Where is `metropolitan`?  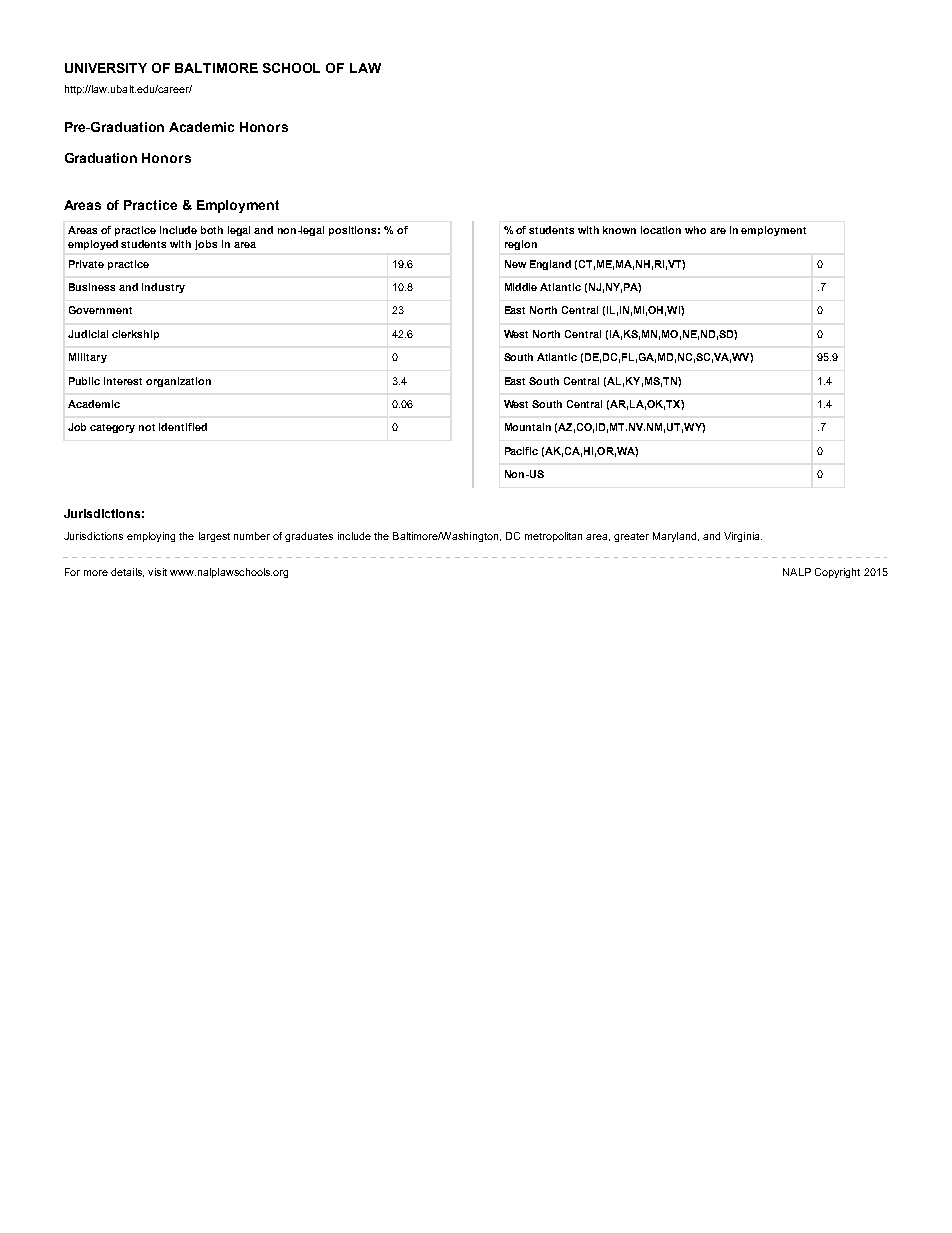
metropolitan is located at coordinates (553, 537).
